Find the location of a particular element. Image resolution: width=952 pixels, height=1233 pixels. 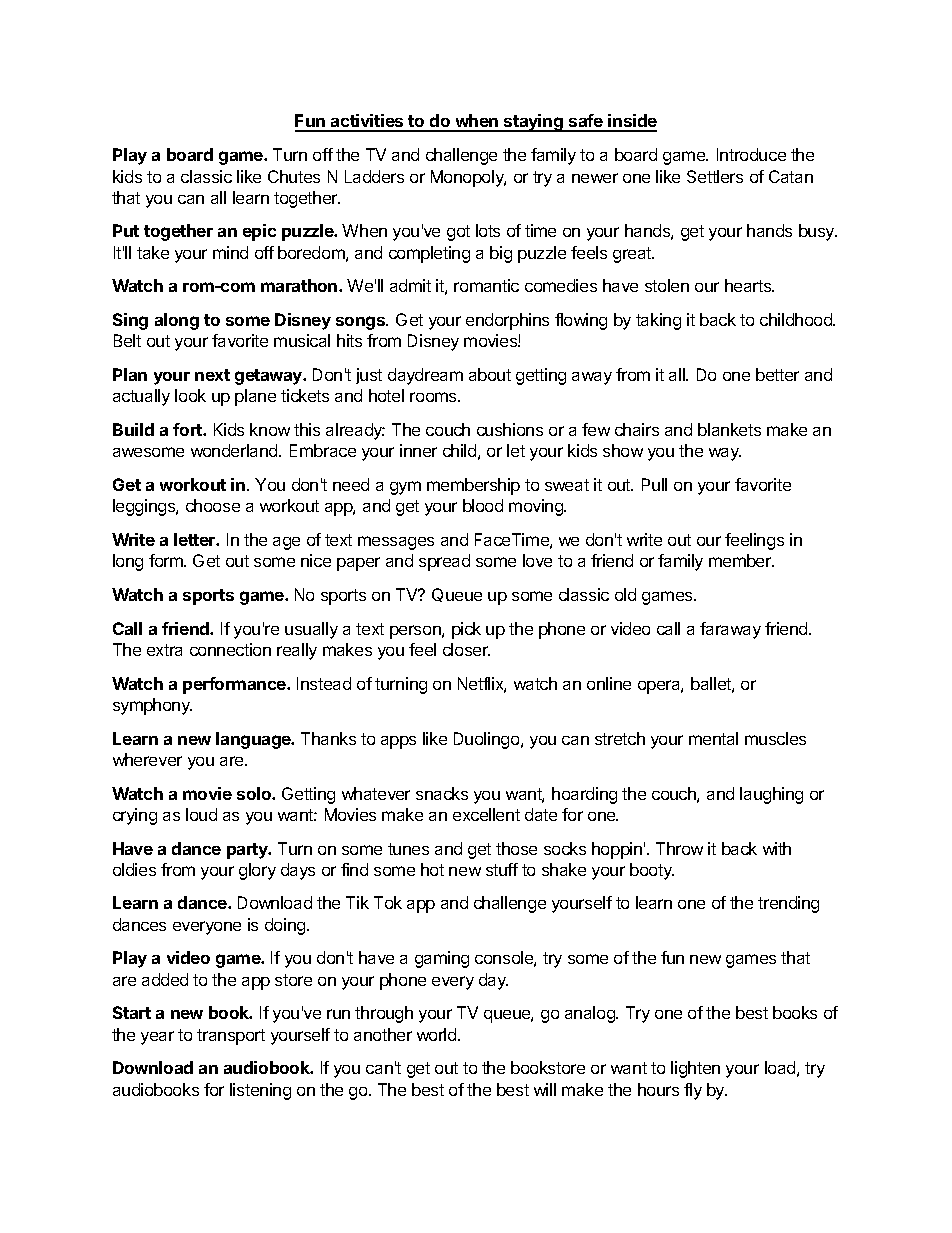

transport is located at coordinates (231, 1037).
